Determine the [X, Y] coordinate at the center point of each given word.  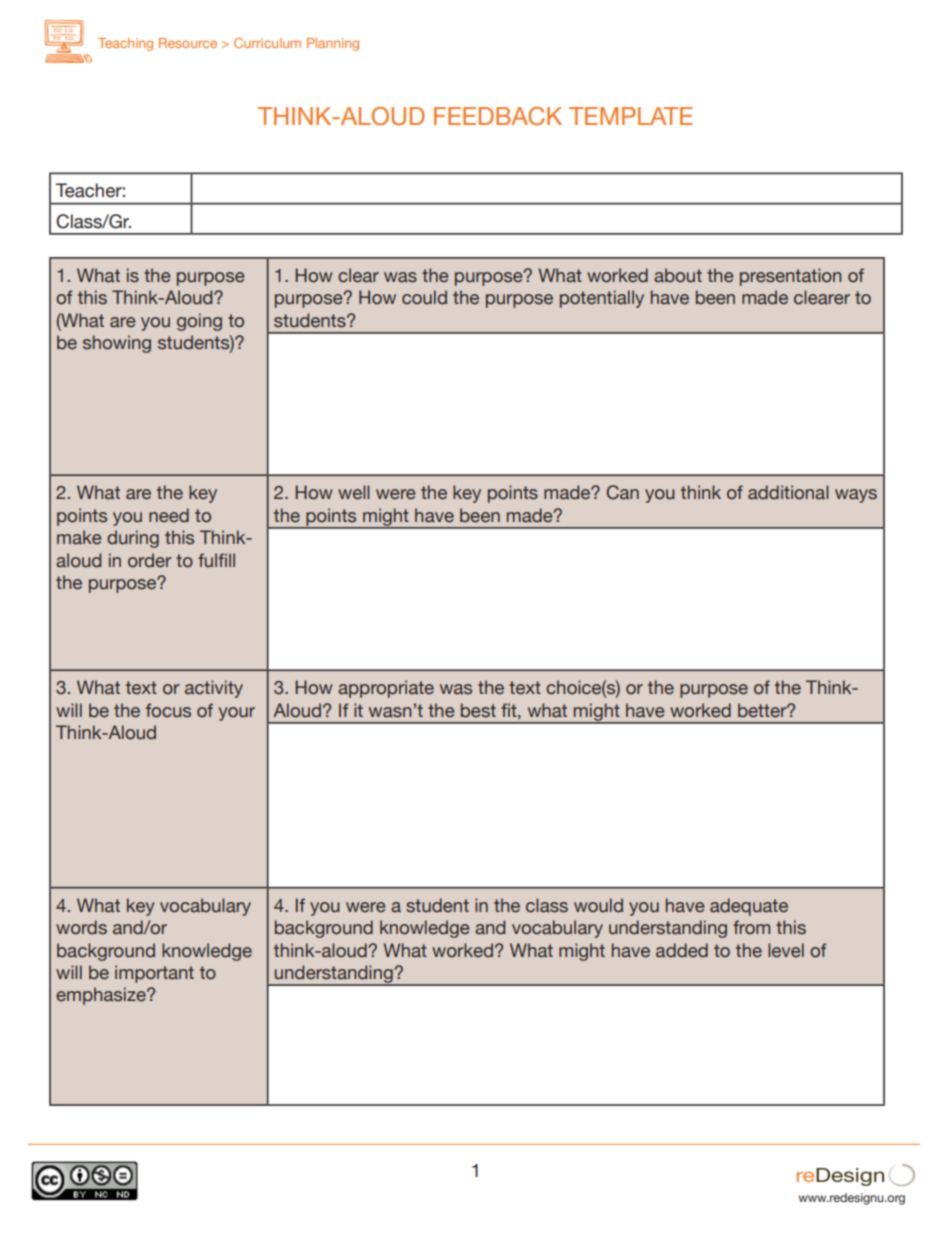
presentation [791, 277]
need [169, 515]
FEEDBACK [498, 116]
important [154, 974]
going [199, 322]
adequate [749, 907]
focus [168, 710]
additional [788, 492]
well [354, 492]
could [424, 297]
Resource [188, 43]
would [598, 905]
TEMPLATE [631, 116]
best [478, 710]
